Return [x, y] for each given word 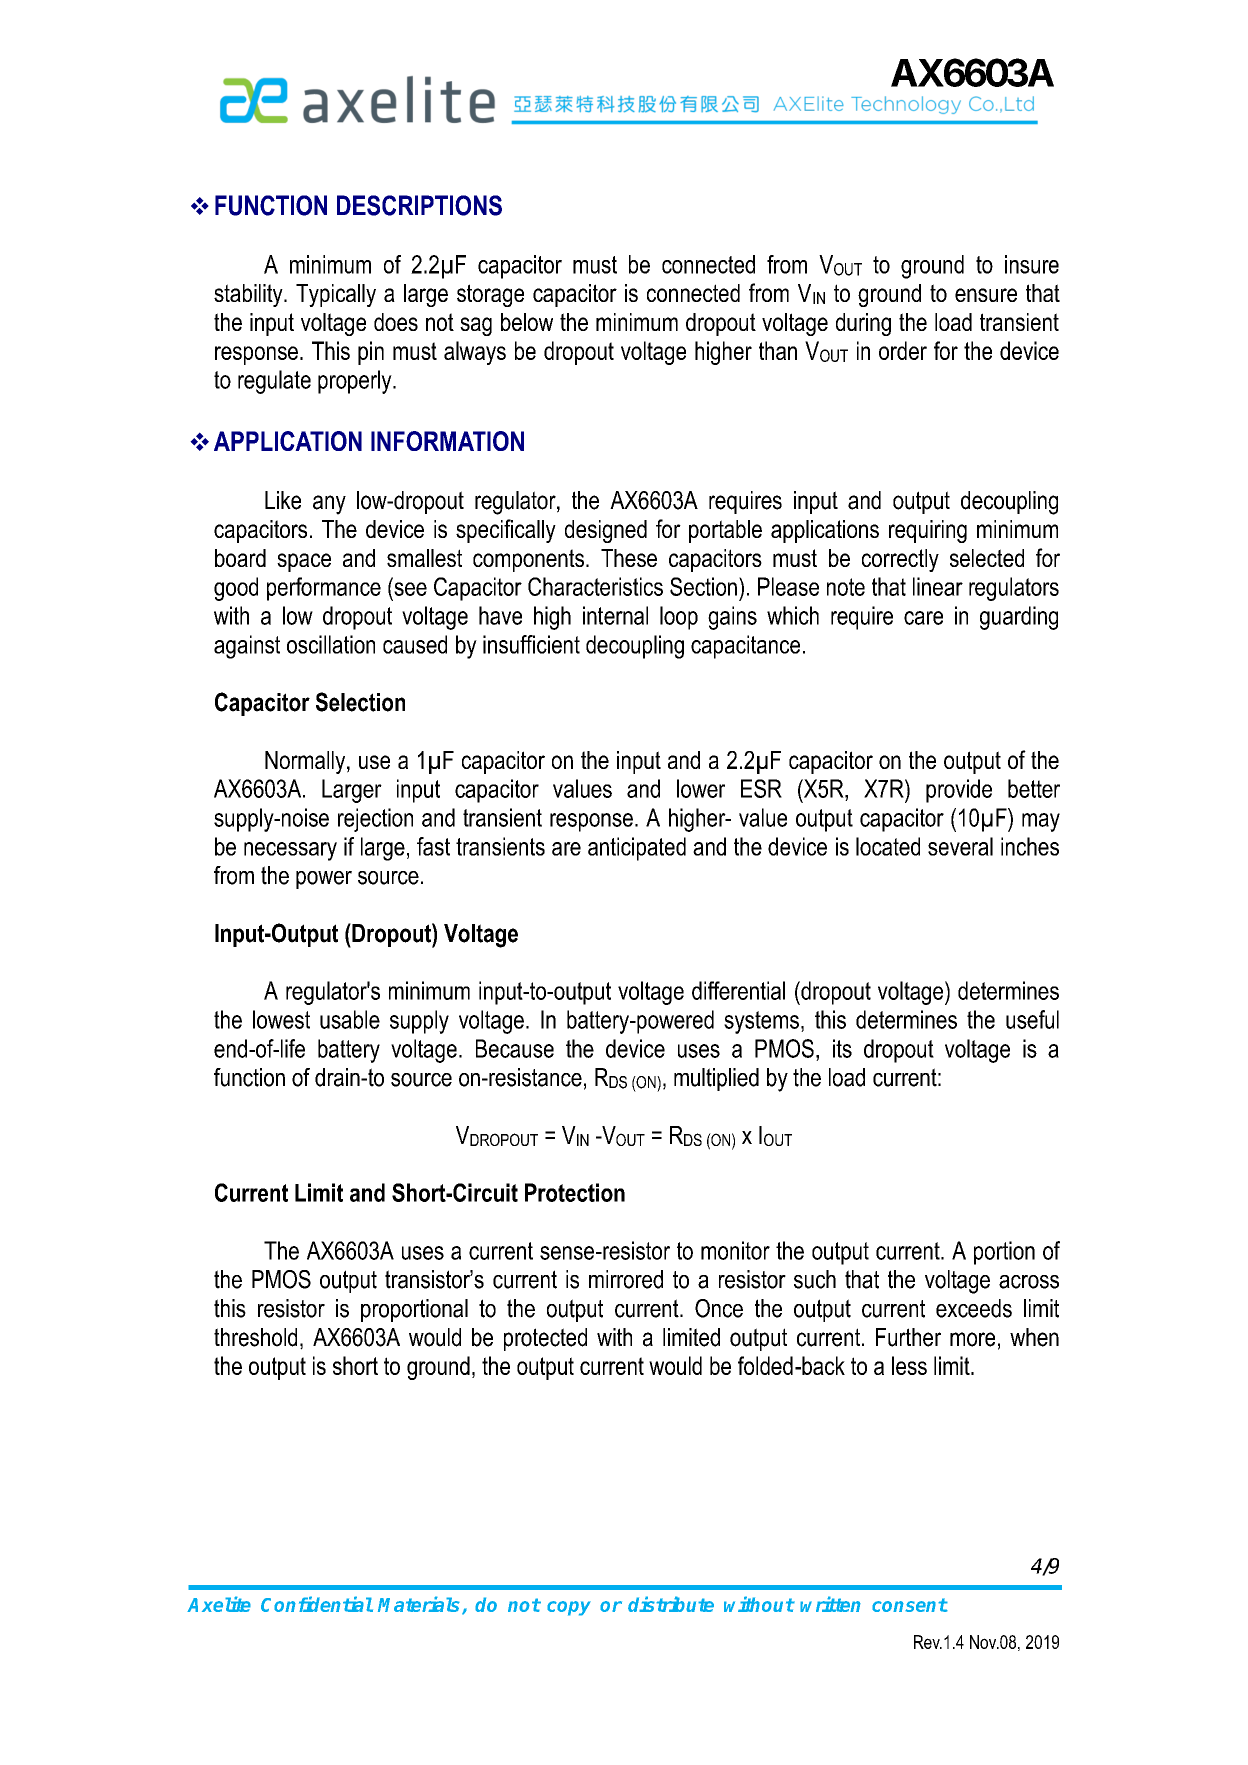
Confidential [317, 1604]
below [527, 322]
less [909, 1365]
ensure [986, 295]
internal [615, 615]
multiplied [716, 1079]
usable [350, 1019]
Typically [336, 295]
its [842, 1048]
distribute [671, 1604]
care [923, 618]
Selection [360, 702]
